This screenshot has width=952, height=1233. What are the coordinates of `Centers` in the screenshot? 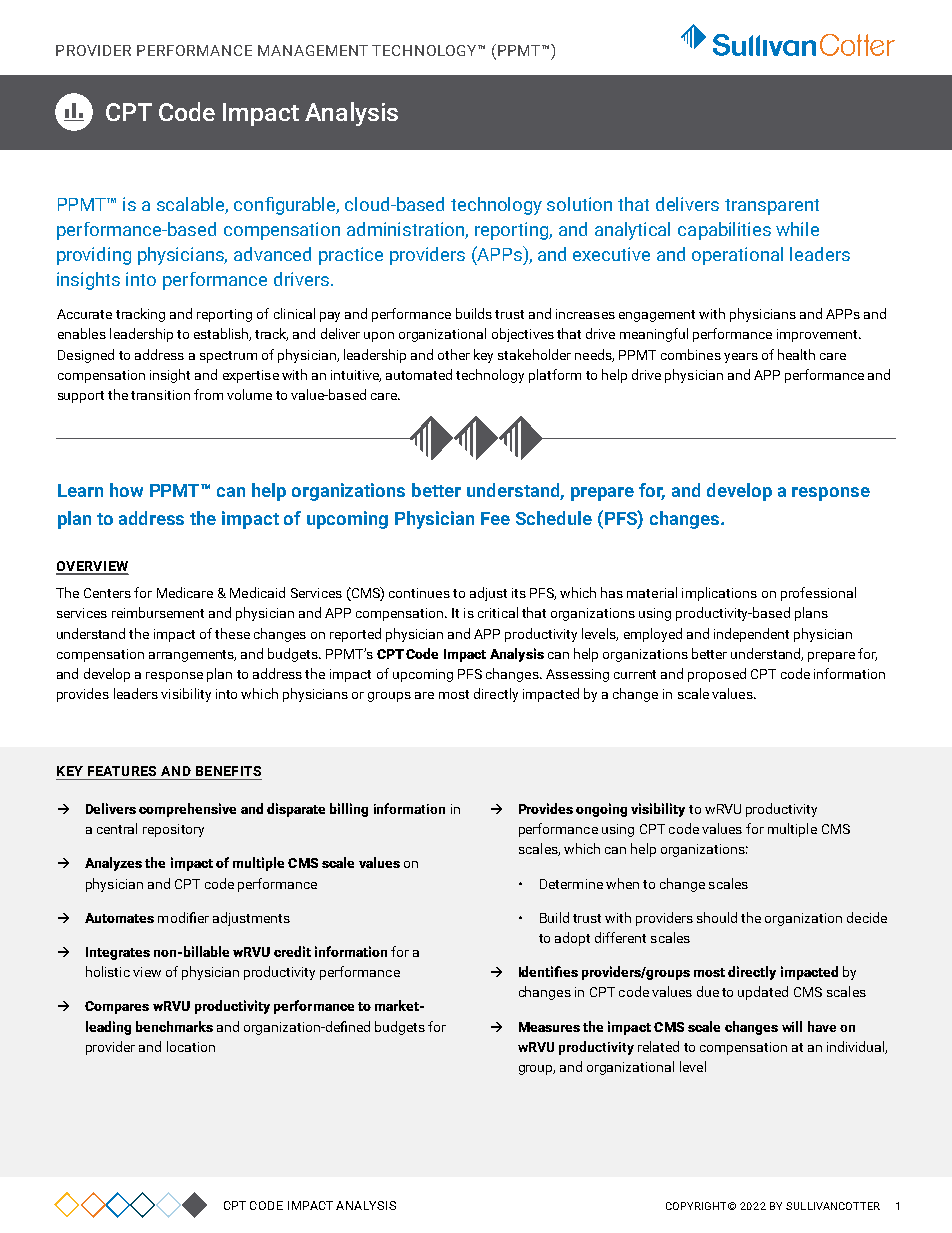 It's located at (107, 593).
